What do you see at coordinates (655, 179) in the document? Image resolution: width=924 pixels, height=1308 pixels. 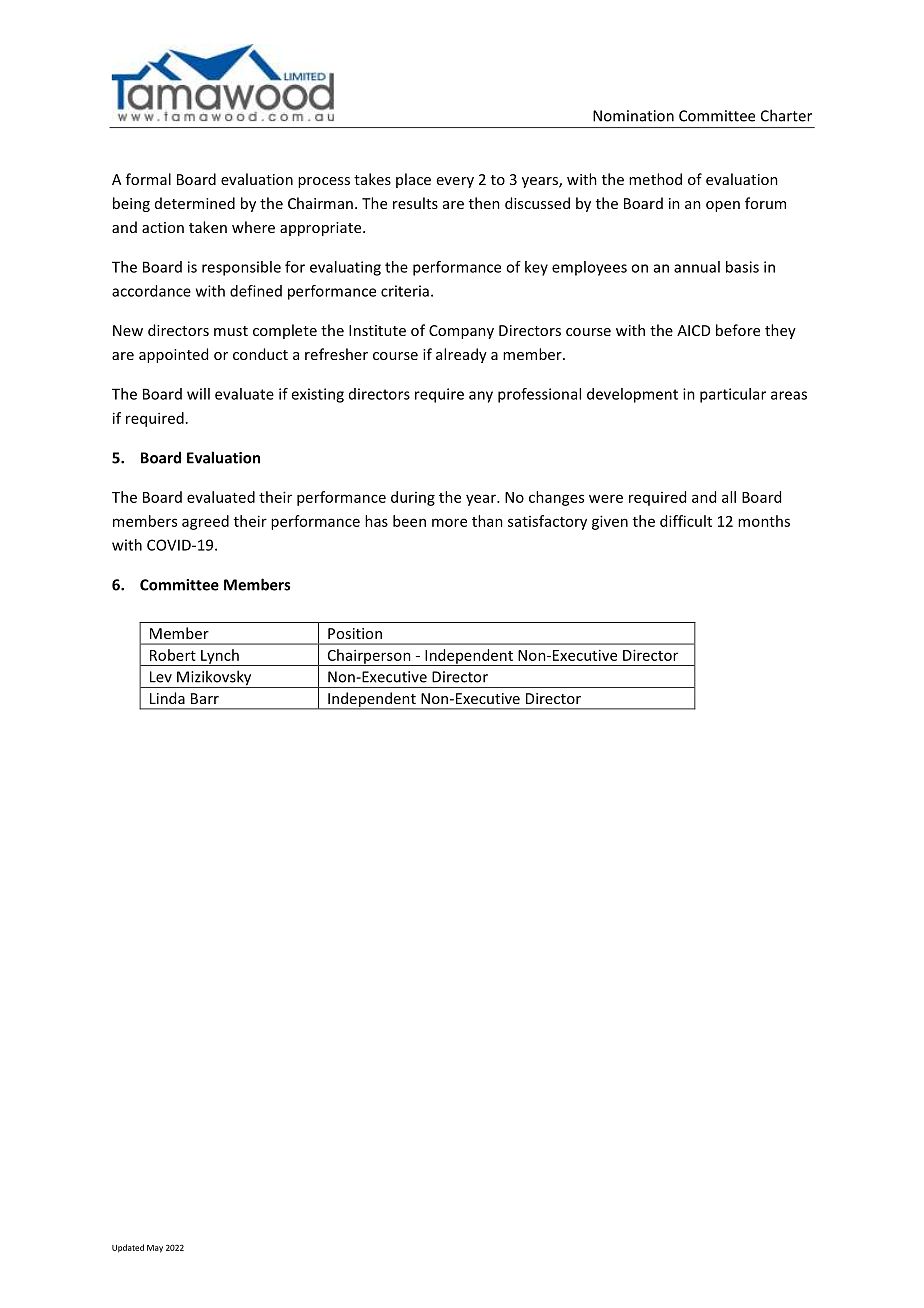 I see `method` at bounding box center [655, 179].
